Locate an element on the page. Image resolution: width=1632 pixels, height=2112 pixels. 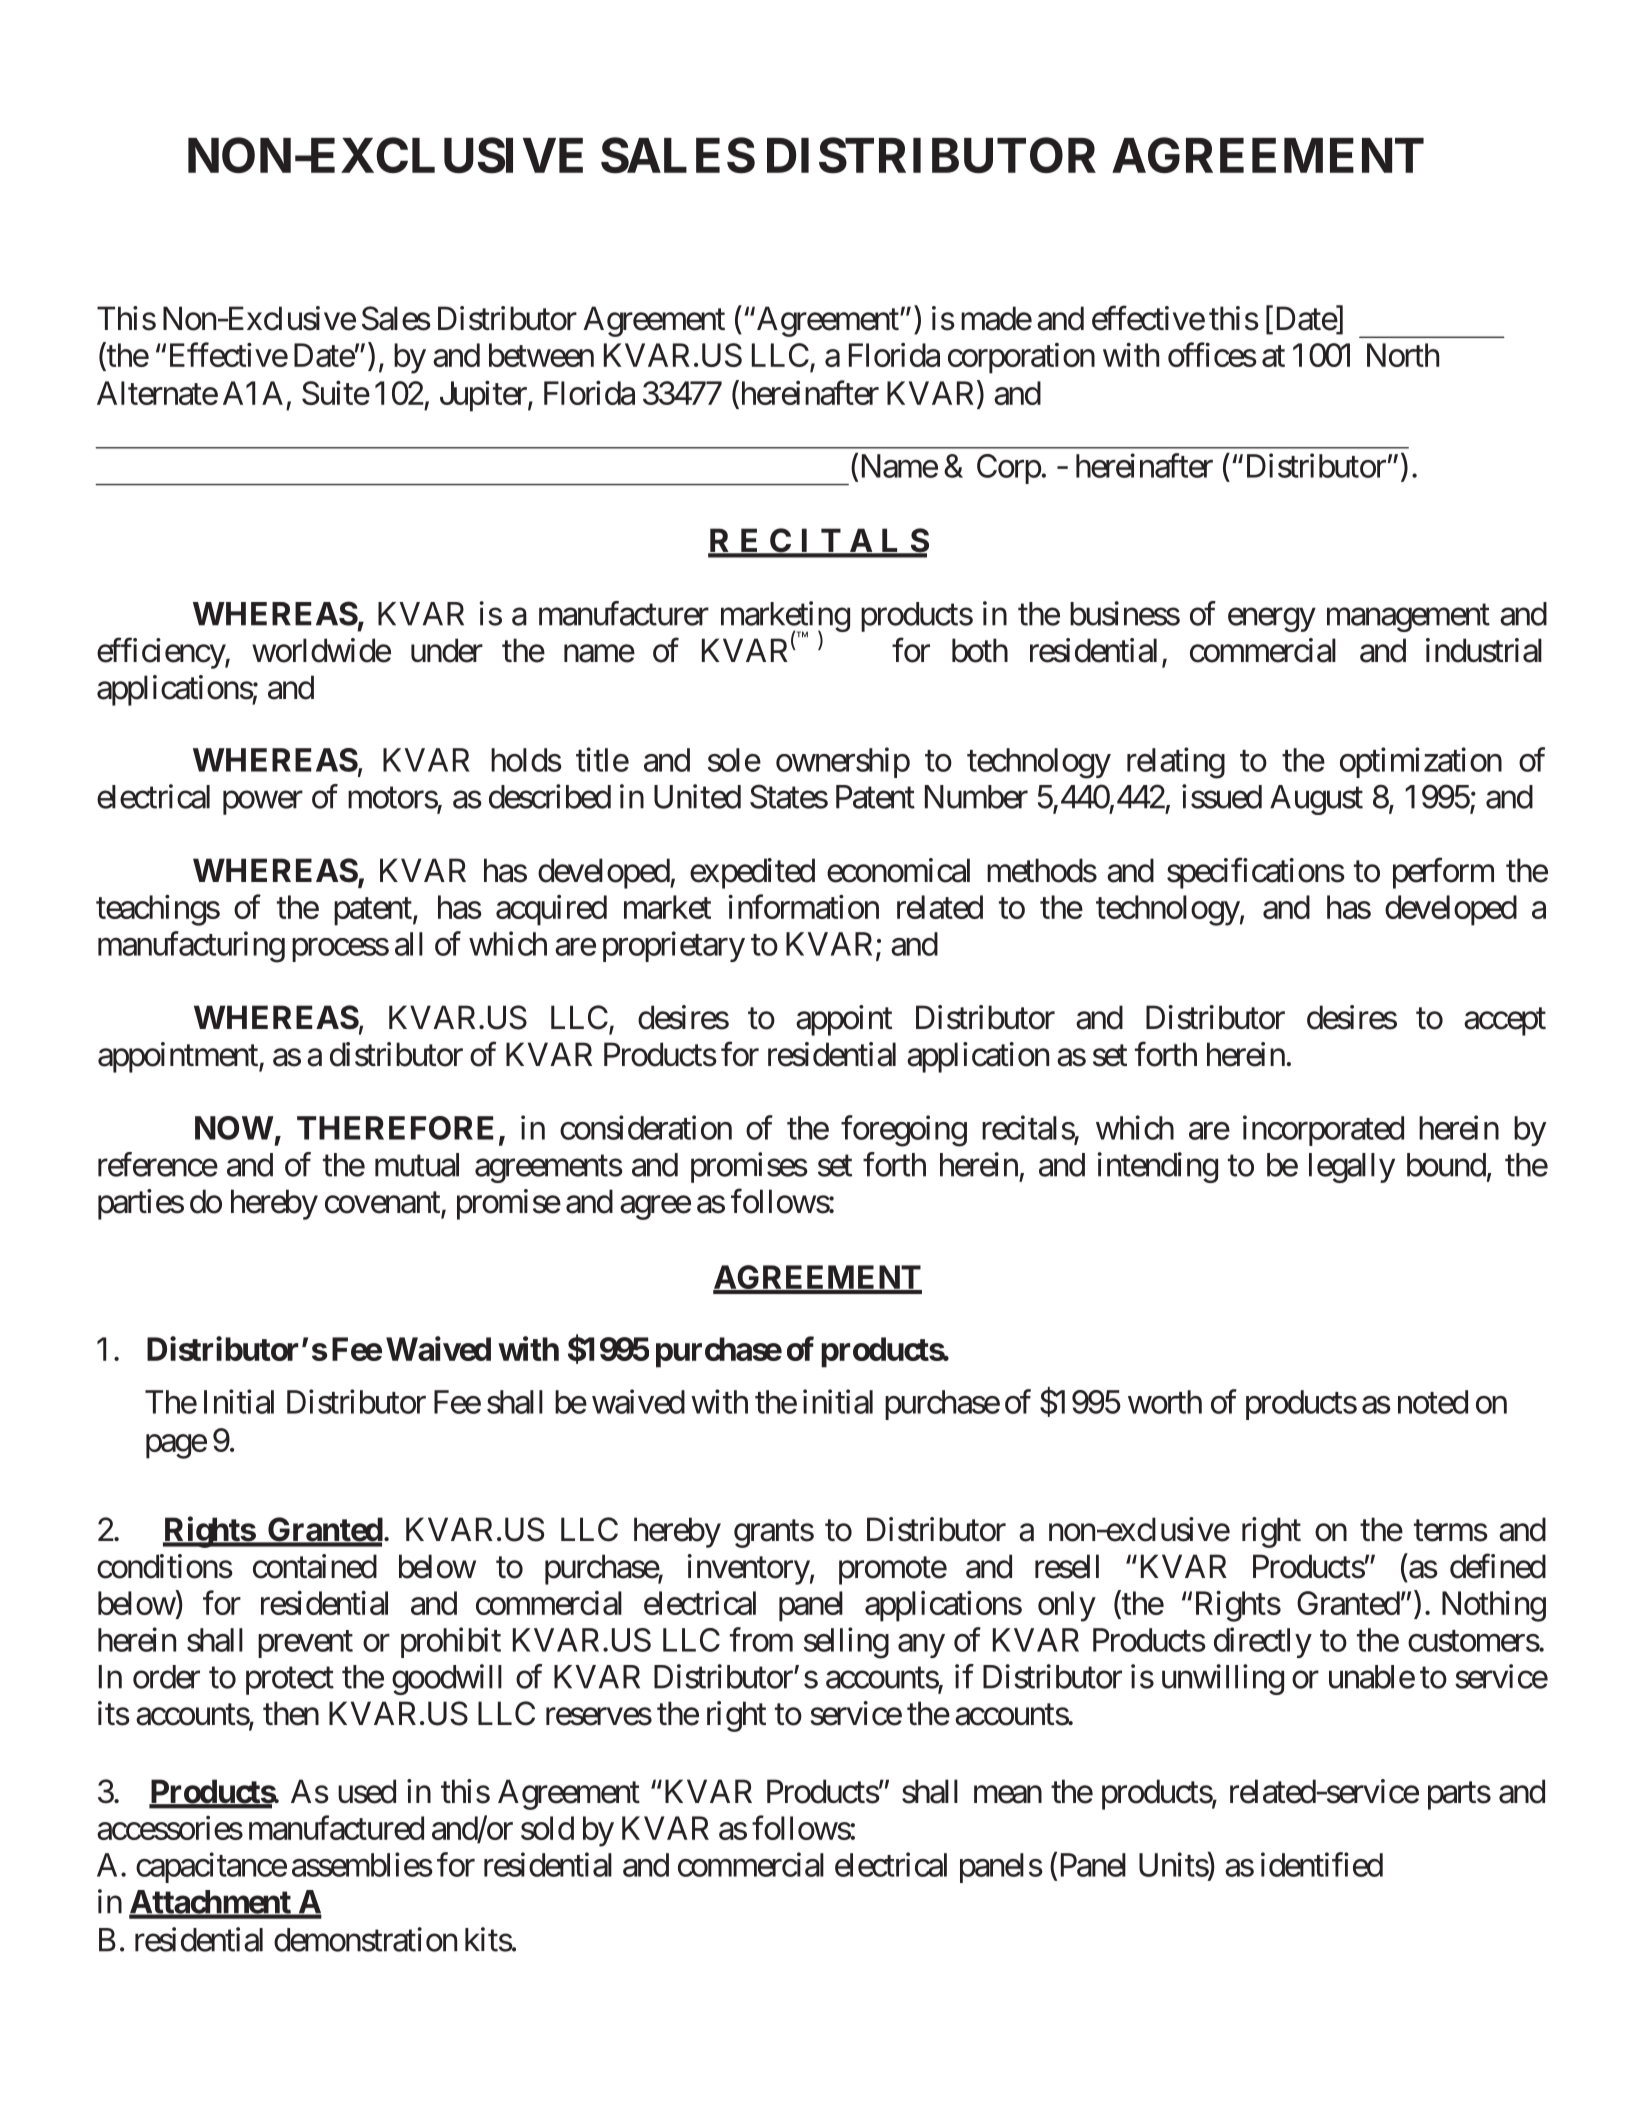
mean is located at coordinates (1008, 1795).
